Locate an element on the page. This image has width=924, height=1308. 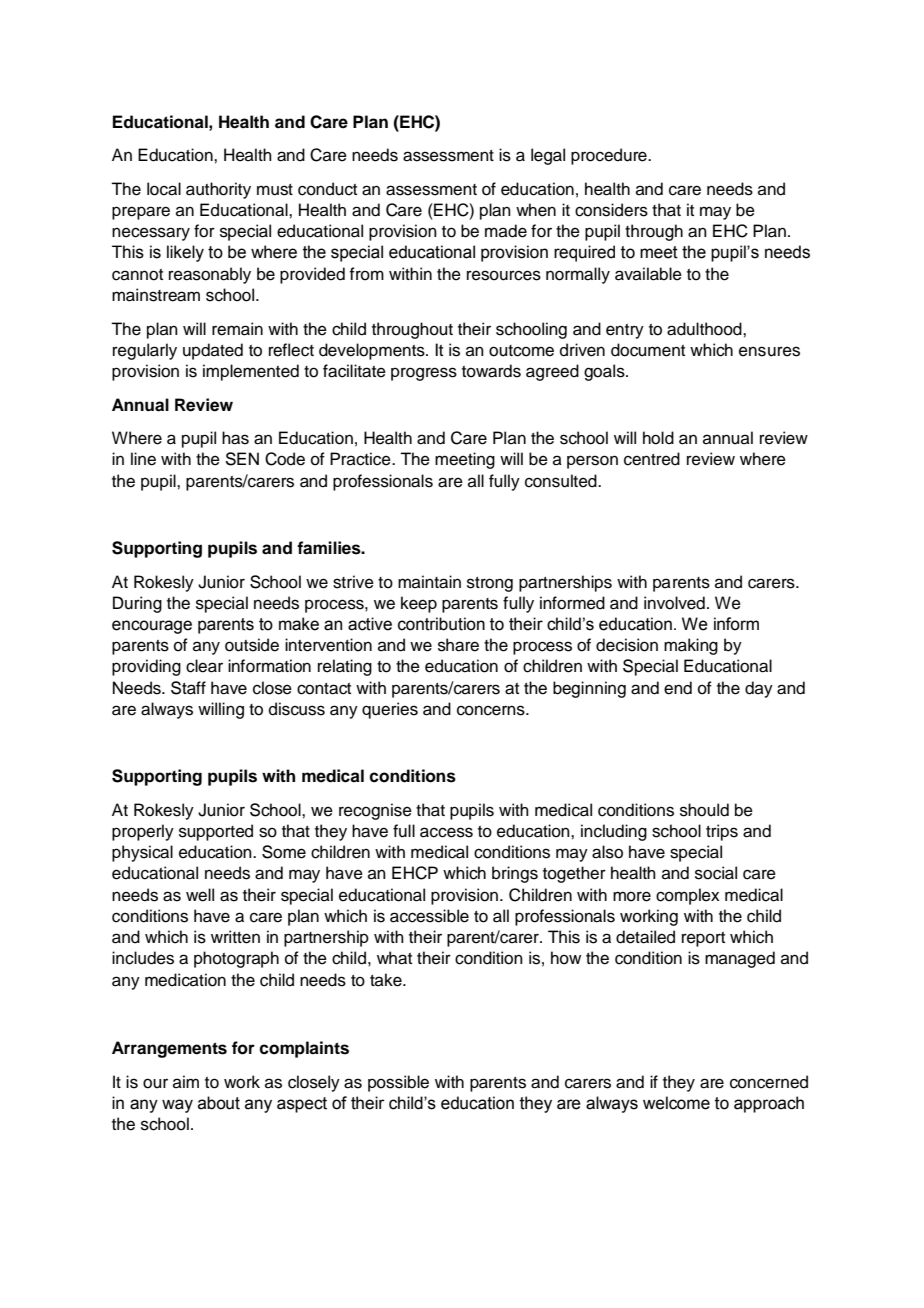
contribution is located at coordinates (441, 624).
